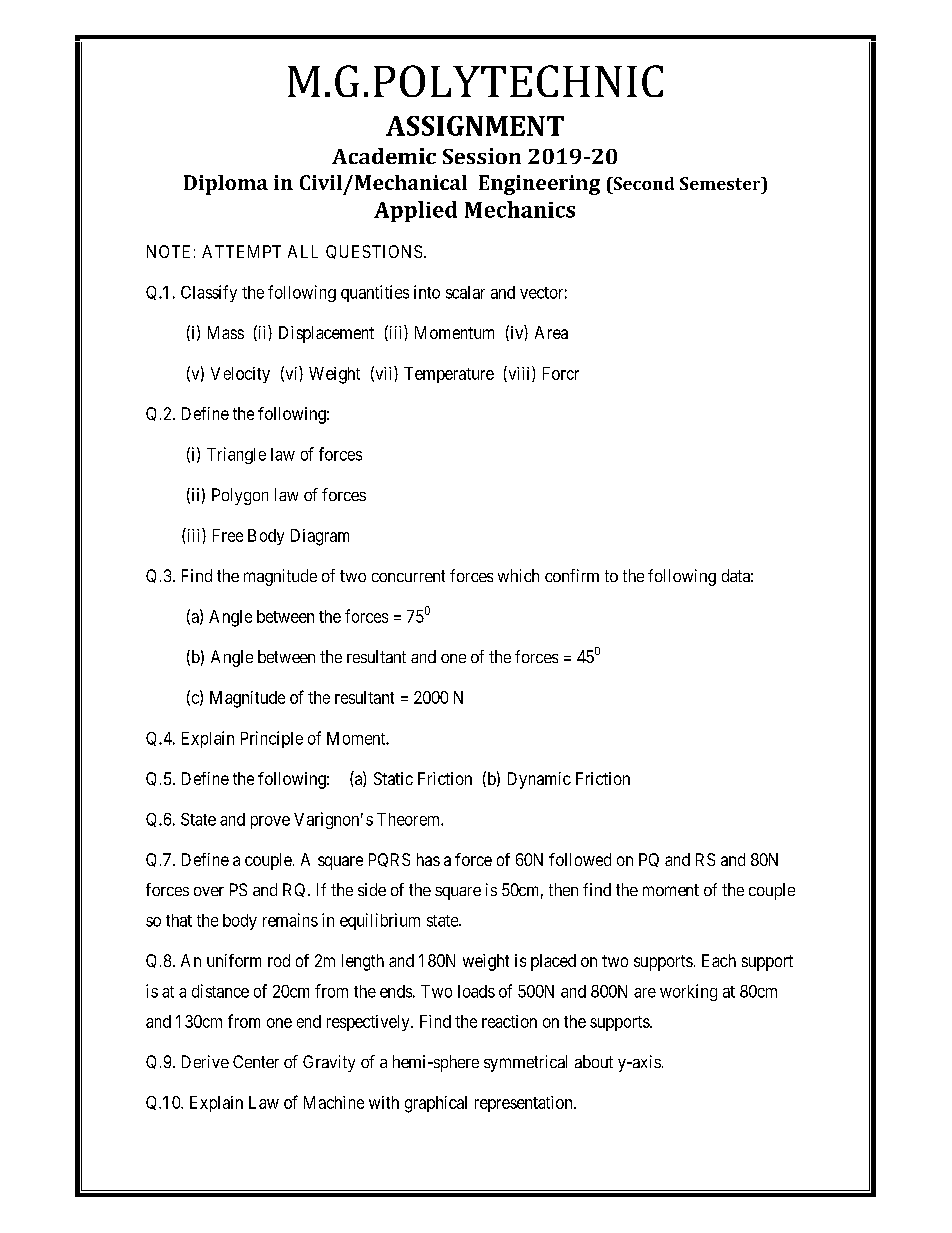 The image size is (952, 1233). What do you see at coordinates (572, 575) in the screenshot?
I see `confirm` at bounding box center [572, 575].
